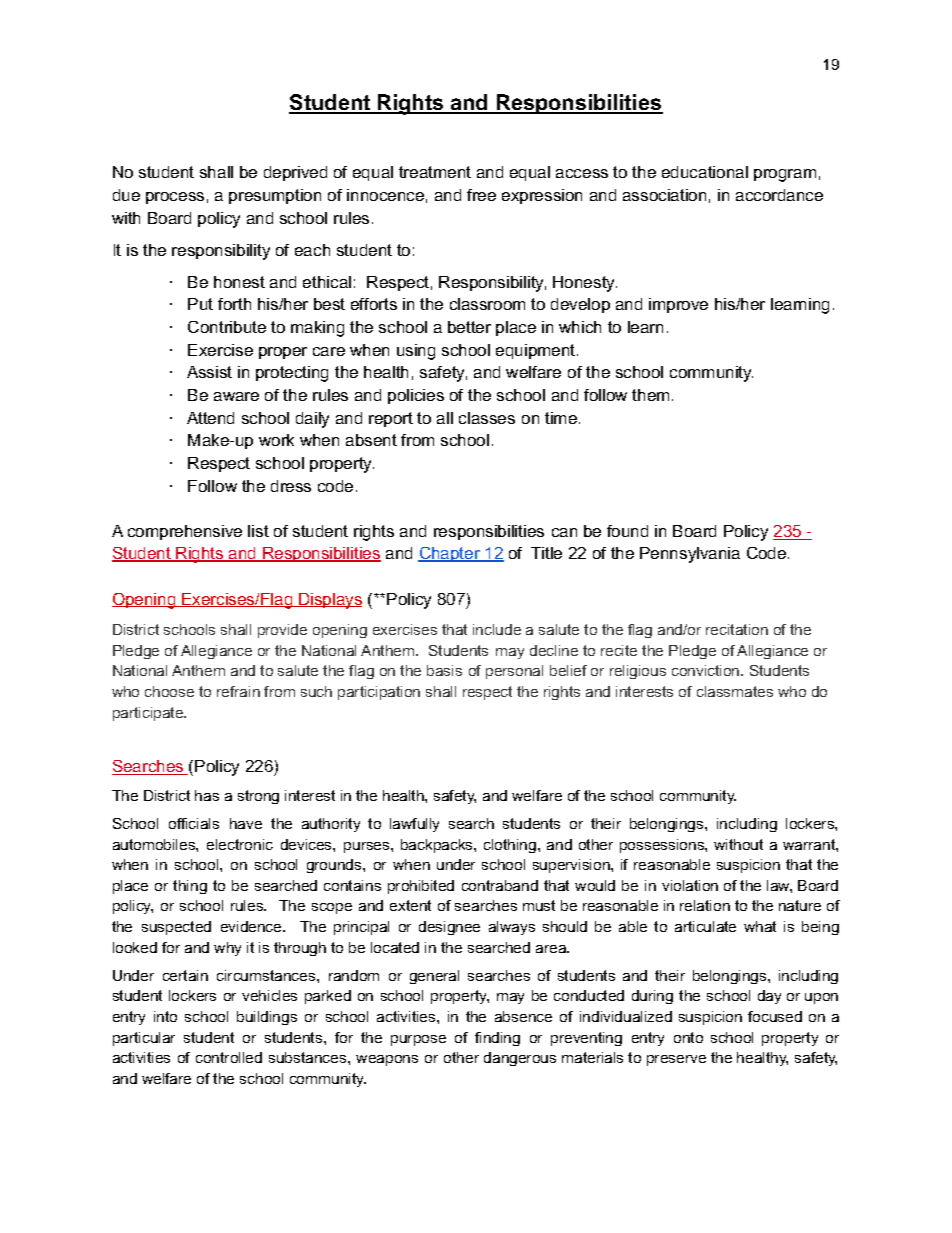 Image resolution: width=952 pixels, height=1233 pixels. I want to click on process, so click(175, 198).
